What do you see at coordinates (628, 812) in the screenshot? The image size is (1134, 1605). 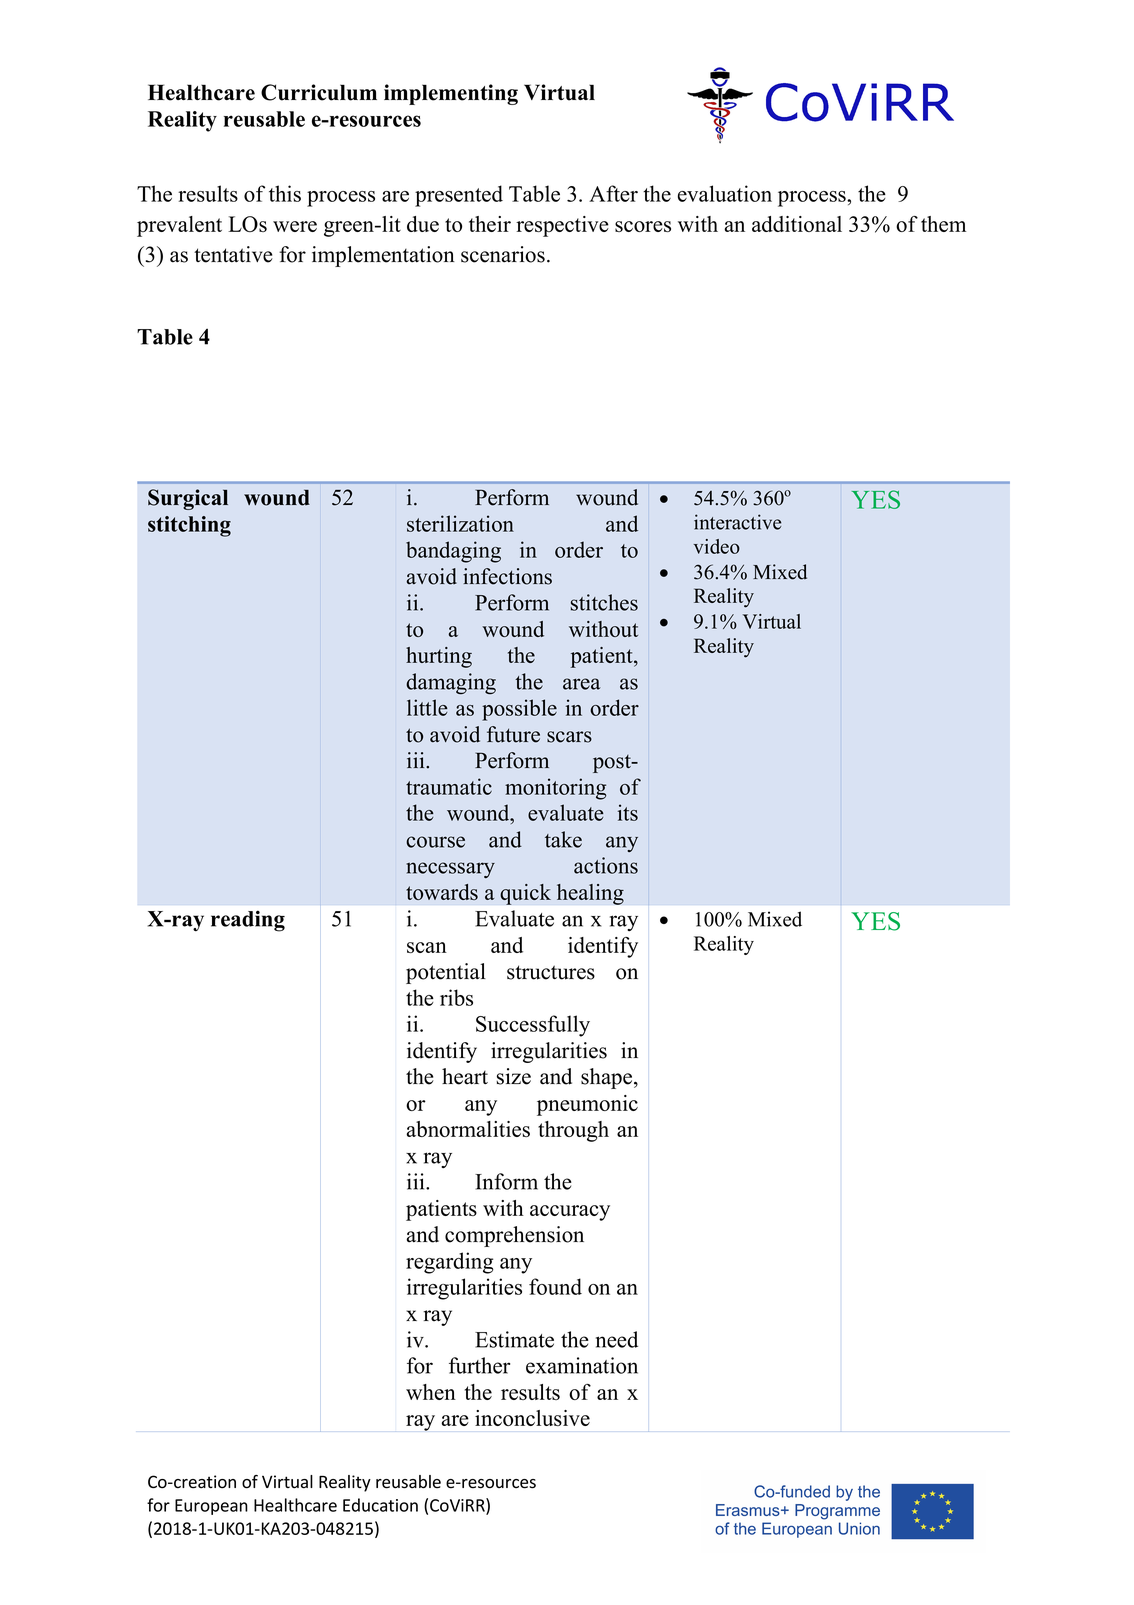 I see `its` at bounding box center [628, 812].
